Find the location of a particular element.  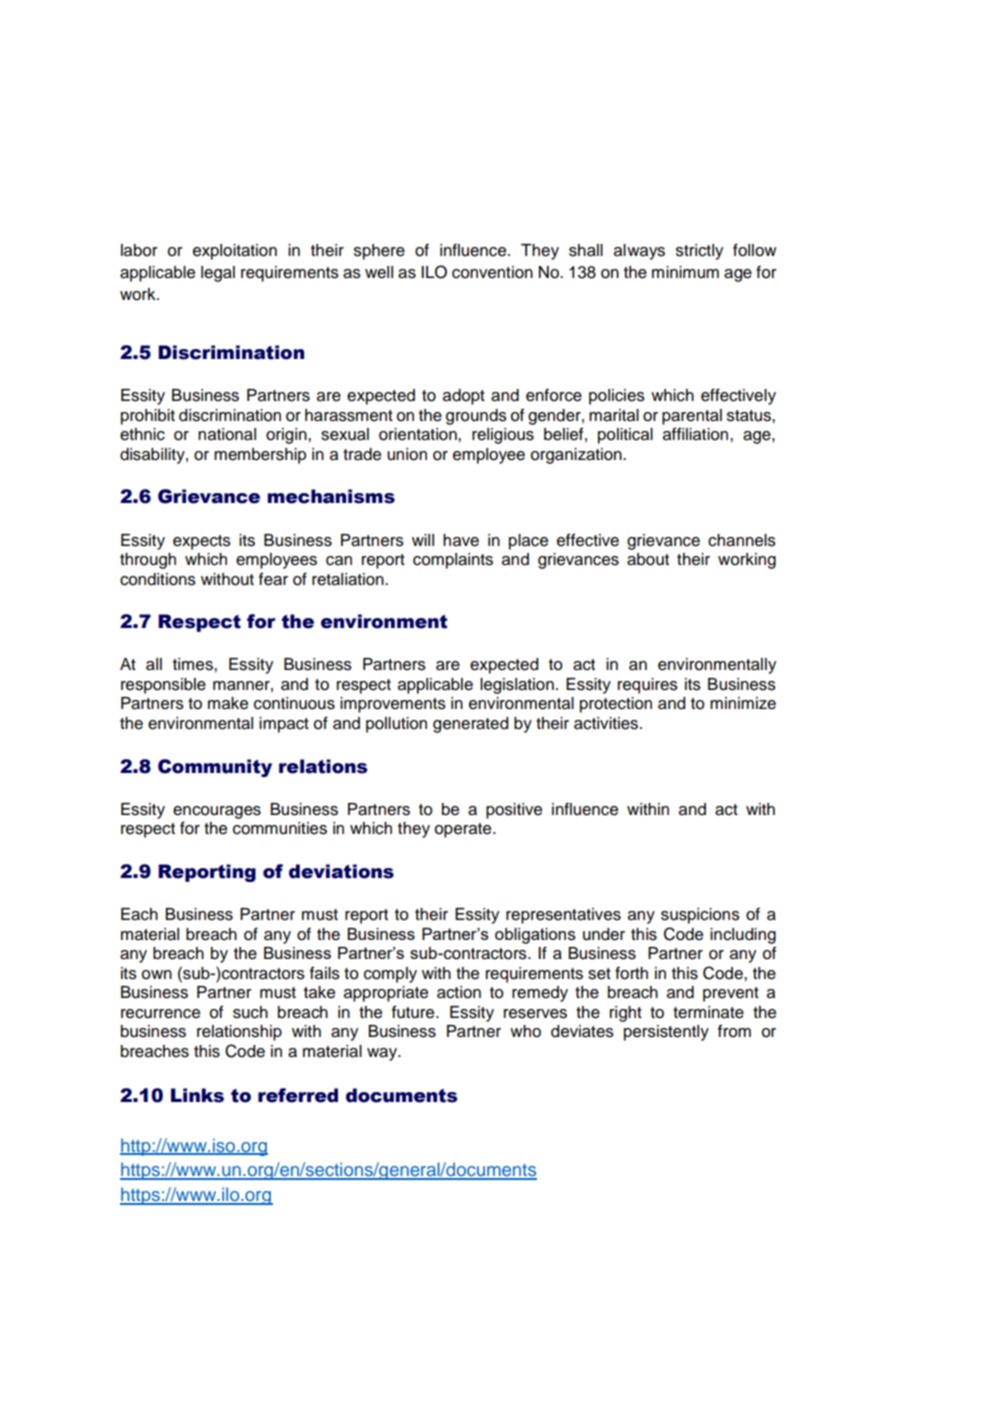

times is located at coordinates (194, 664).
